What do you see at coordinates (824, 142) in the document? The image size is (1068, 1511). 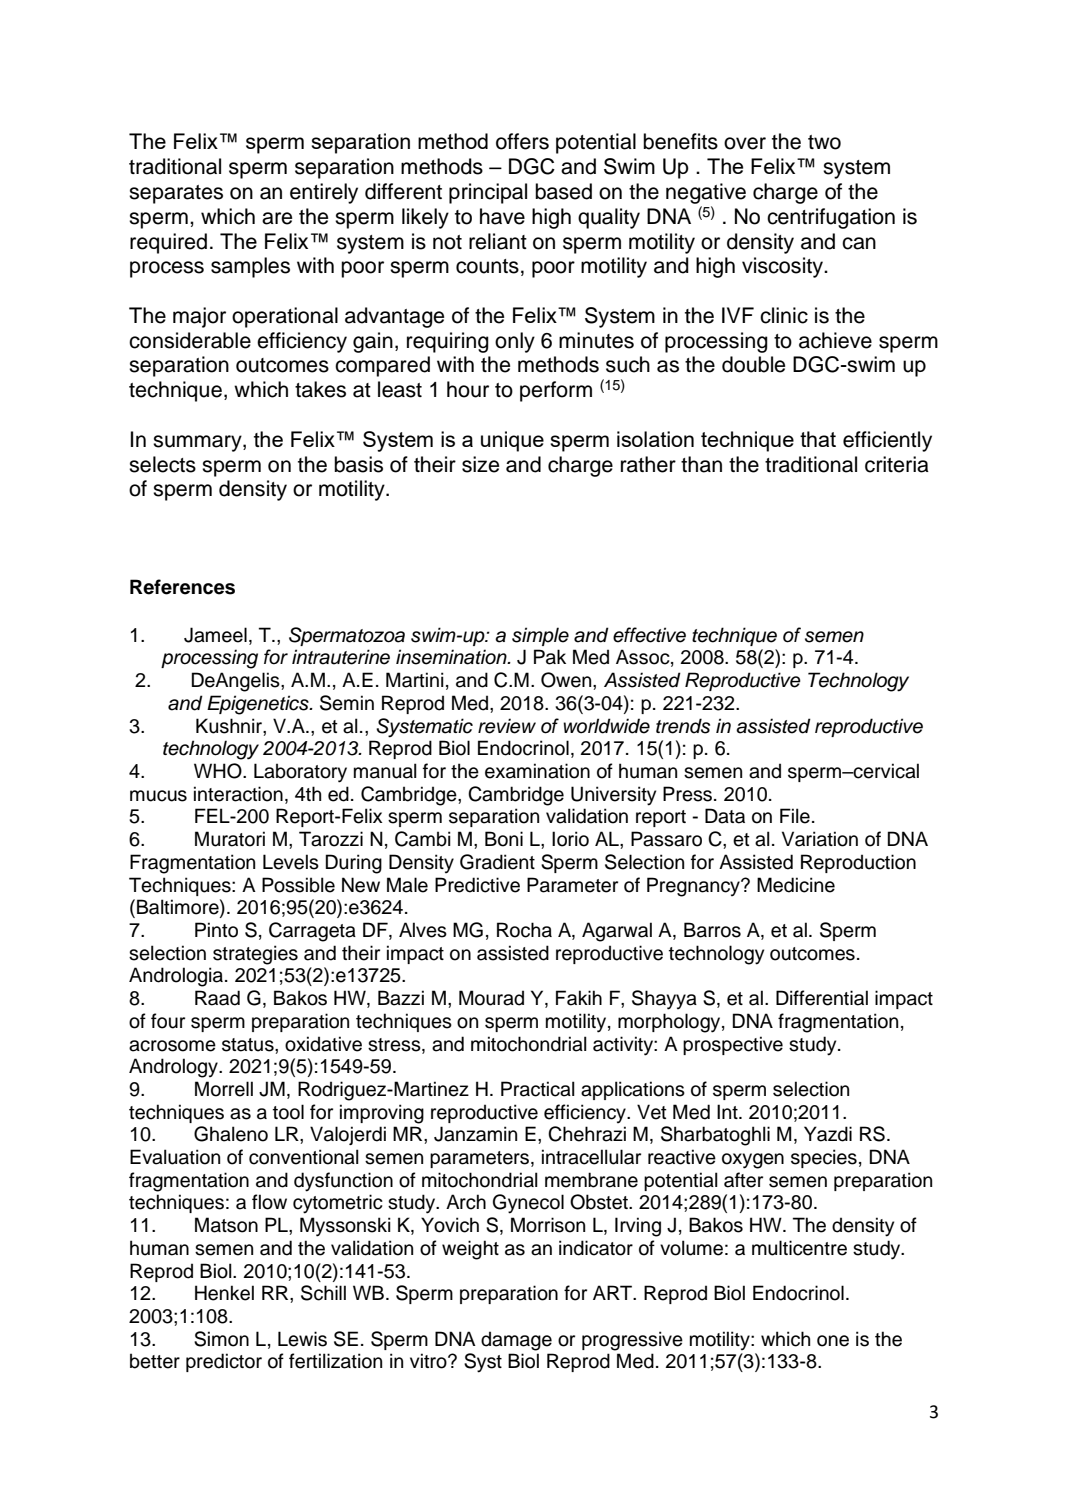 I see `two` at bounding box center [824, 142].
